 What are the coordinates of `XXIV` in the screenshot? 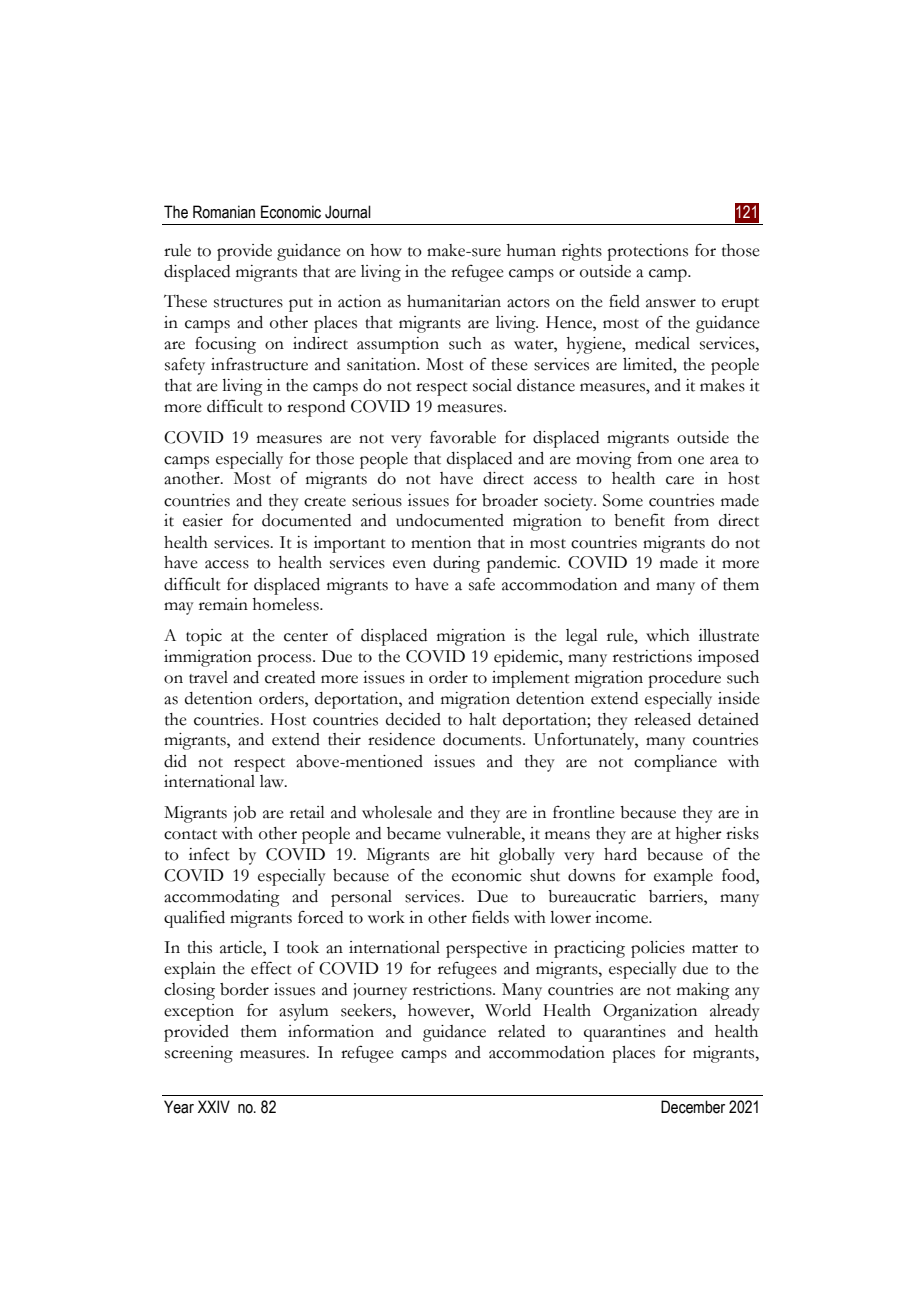 It's located at (214, 1106).
